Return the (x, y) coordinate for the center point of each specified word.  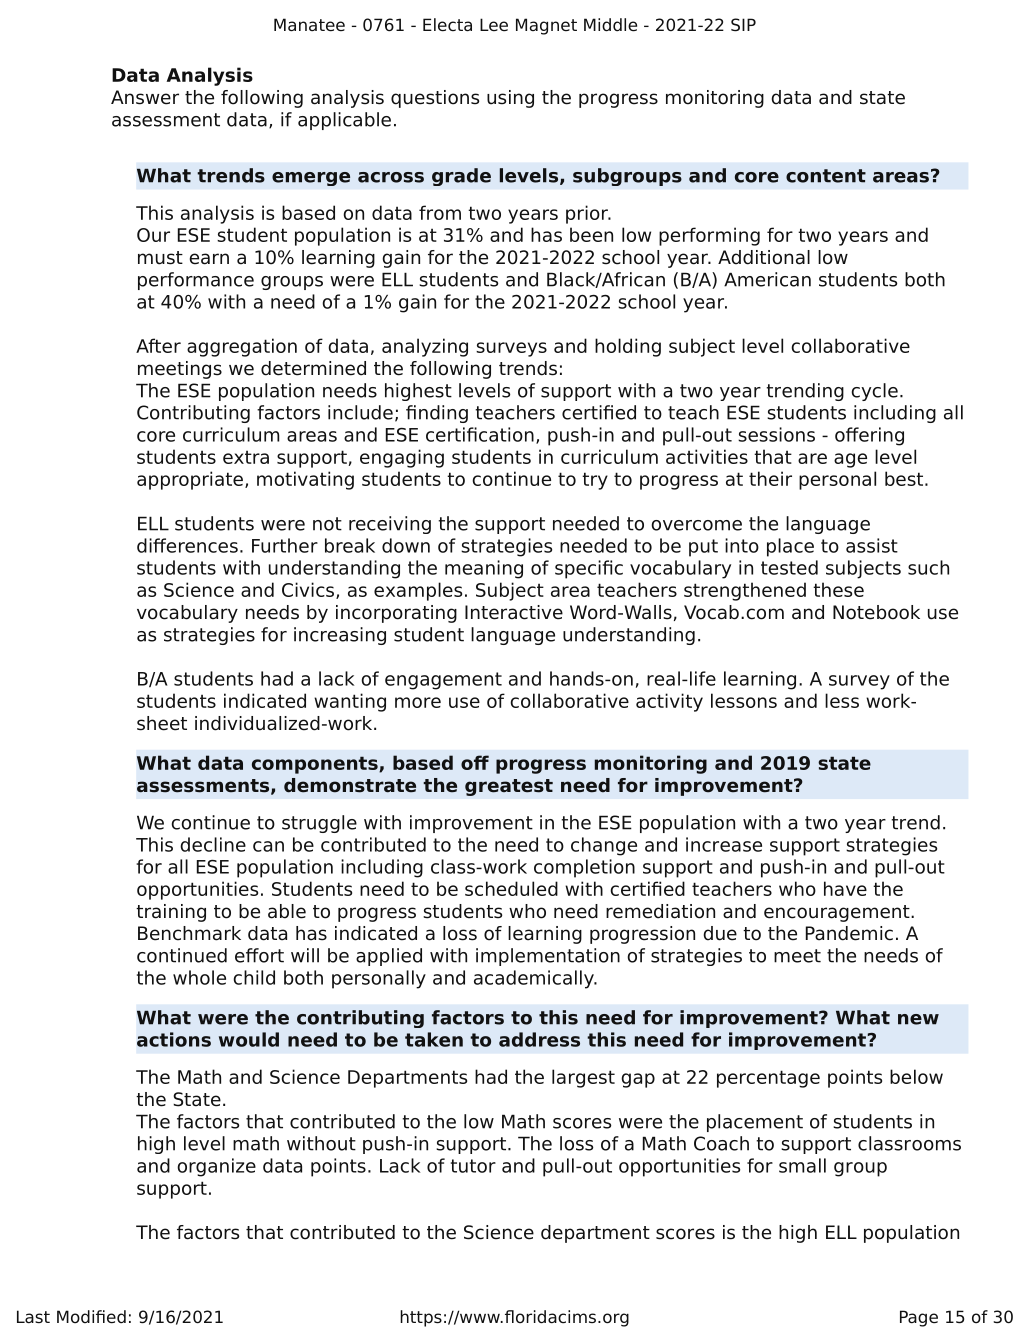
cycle (874, 392)
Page (919, 1318)
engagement (443, 681)
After (158, 345)
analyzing (425, 347)
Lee (494, 24)
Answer (145, 97)
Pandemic (849, 933)
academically (535, 979)
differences (187, 545)
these (838, 589)
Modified (91, 1317)
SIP (743, 25)
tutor (473, 1166)
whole (199, 977)
